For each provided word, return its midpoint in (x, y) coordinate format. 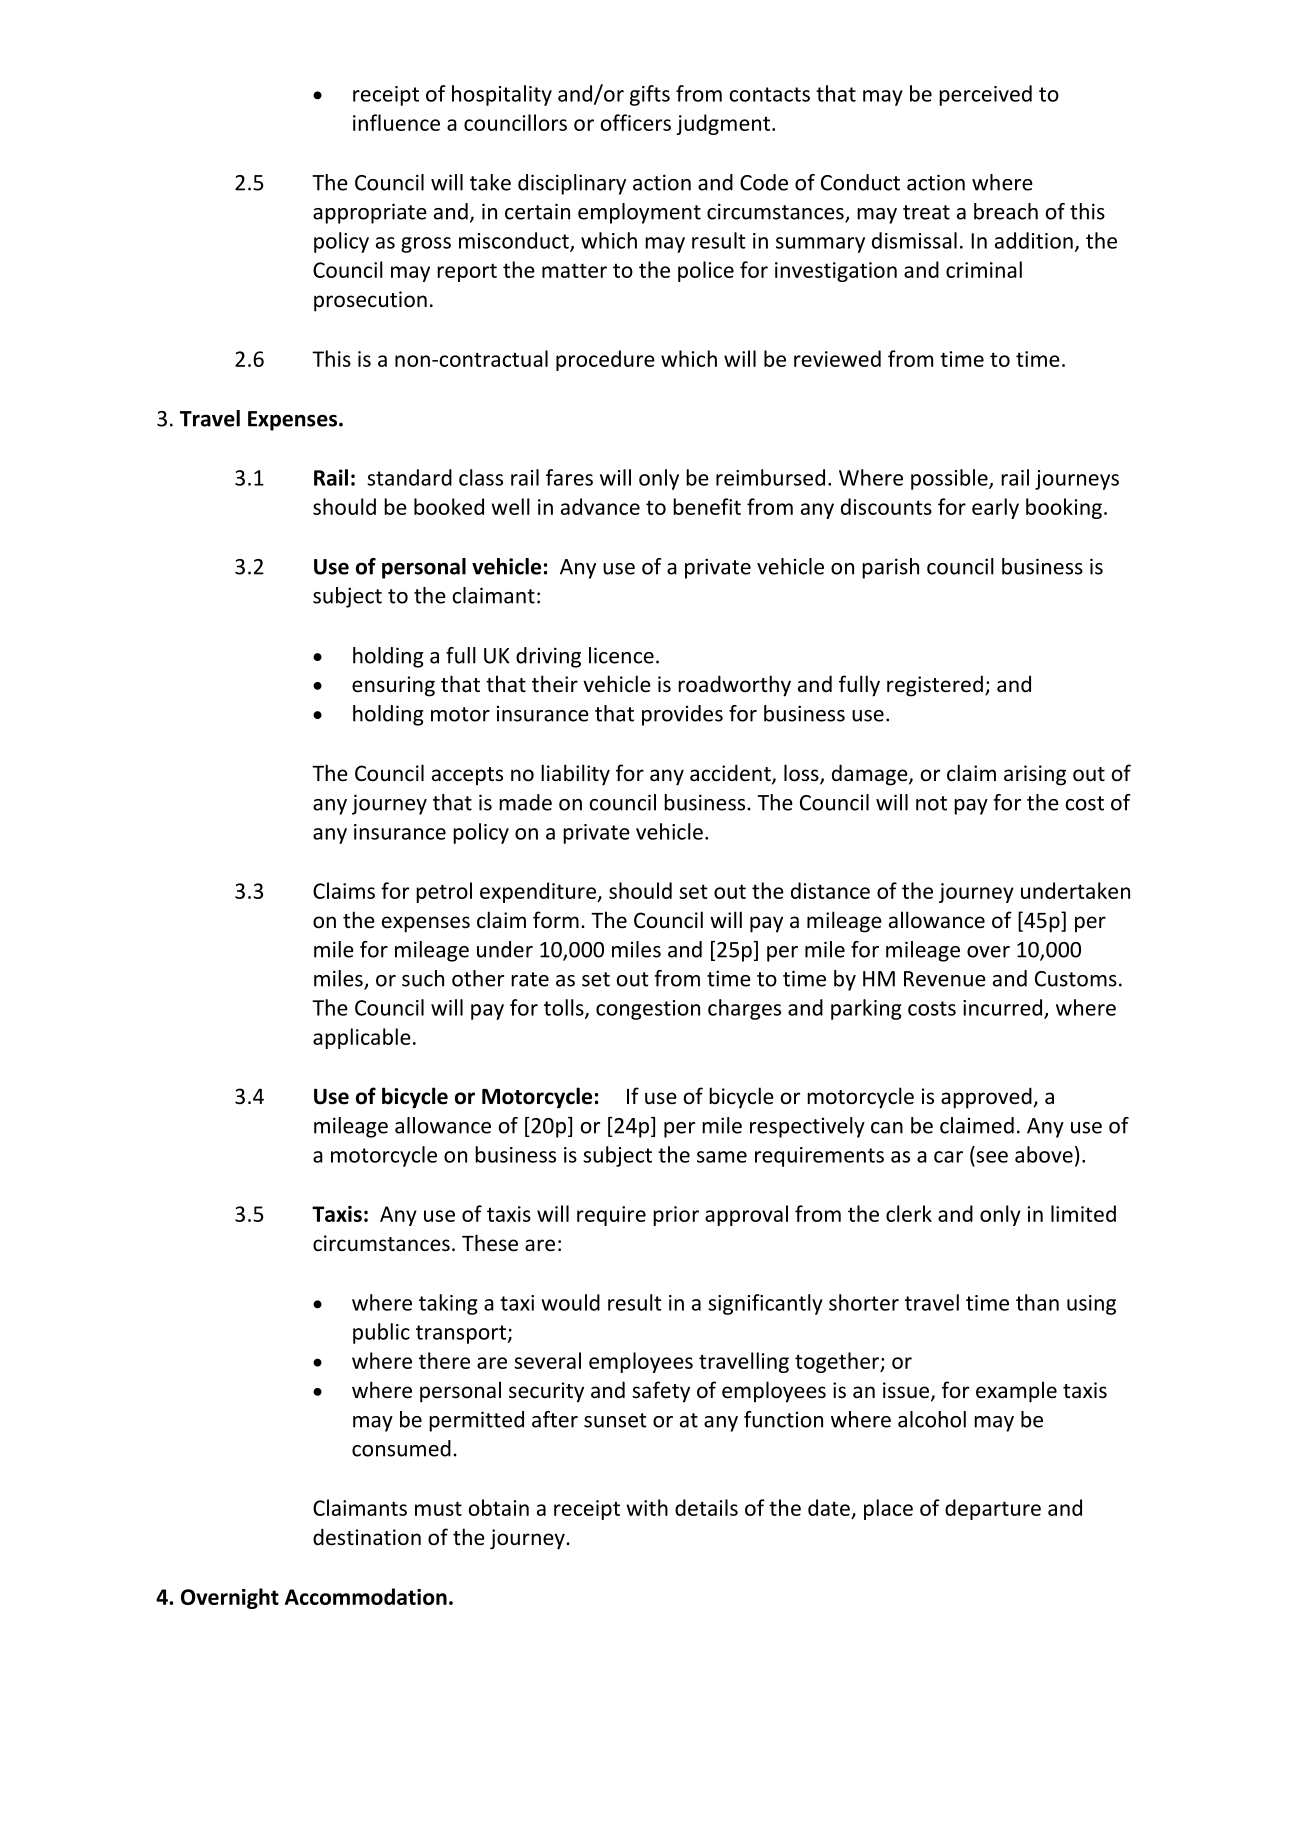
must (438, 1508)
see (992, 1157)
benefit (707, 506)
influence (396, 122)
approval (746, 1215)
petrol (444, 892)
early (995, 508)
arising (1035, 775)
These (490, 1243)
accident (731, 774)
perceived (985, 95)
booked (449, 506)
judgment (725, 124)
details (706, 1507)
